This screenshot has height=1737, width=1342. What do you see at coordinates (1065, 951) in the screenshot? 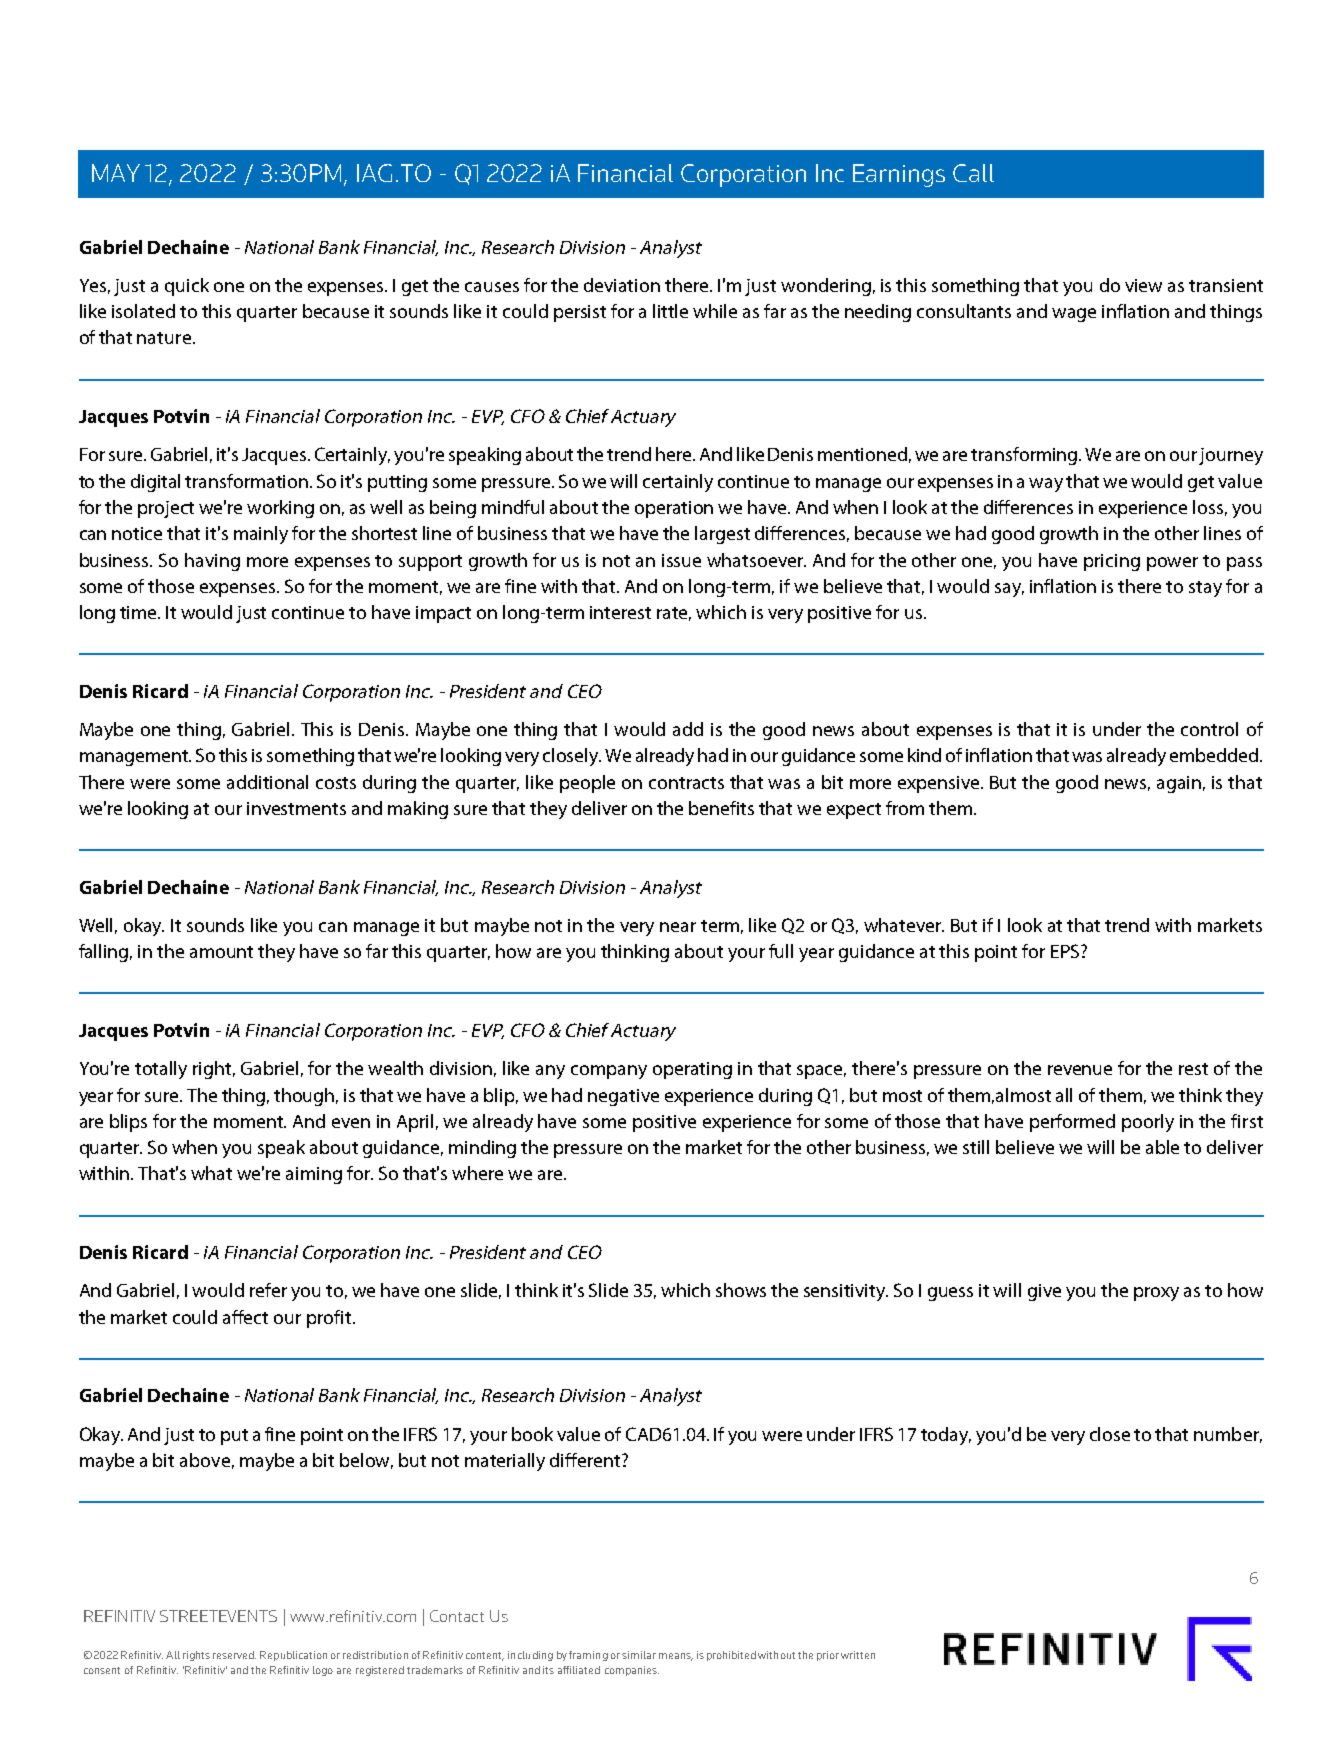
I see `EPS` at bounding box center [1065, 951].
